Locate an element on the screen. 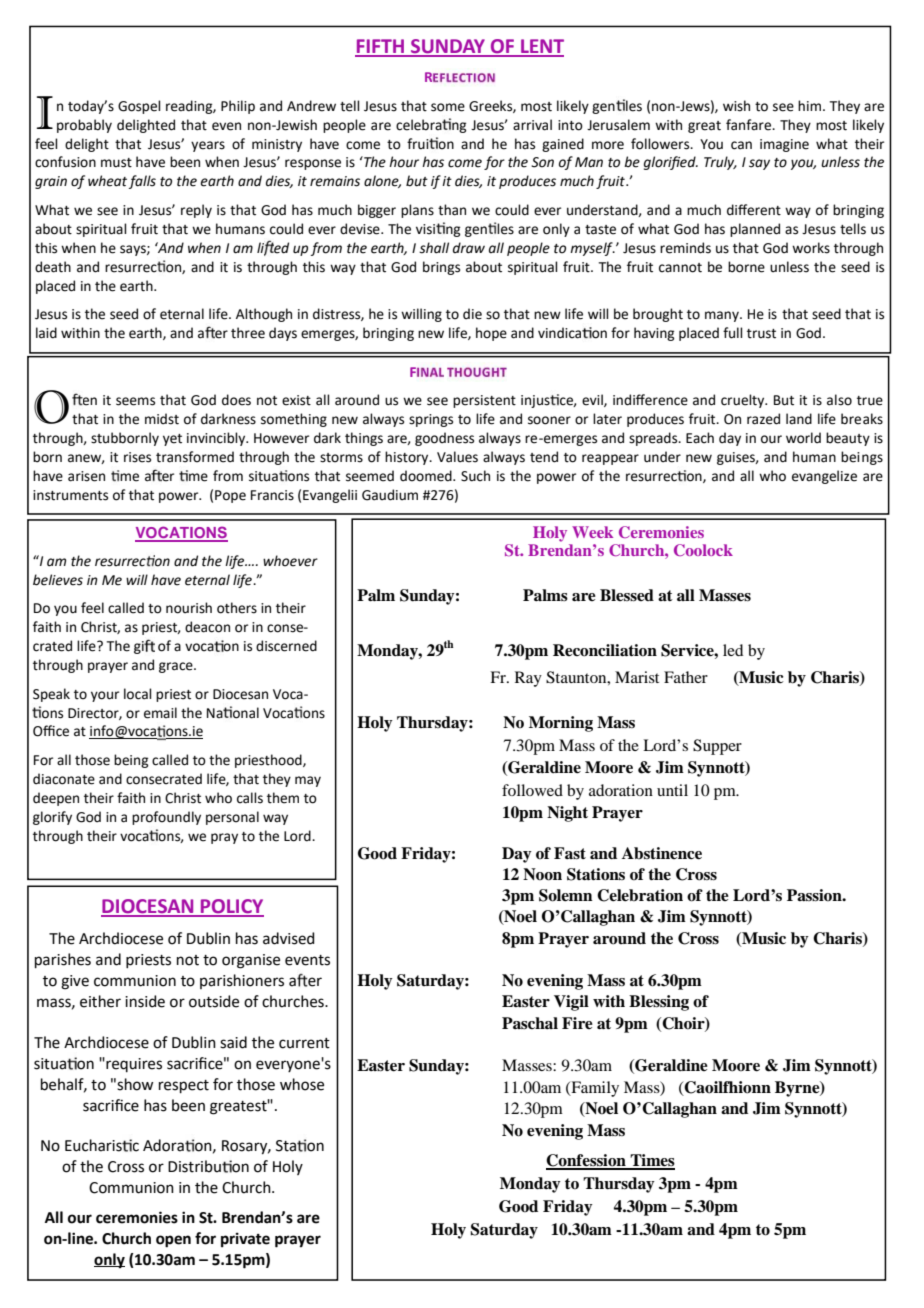  open is located at coordinates (173, 1241).
